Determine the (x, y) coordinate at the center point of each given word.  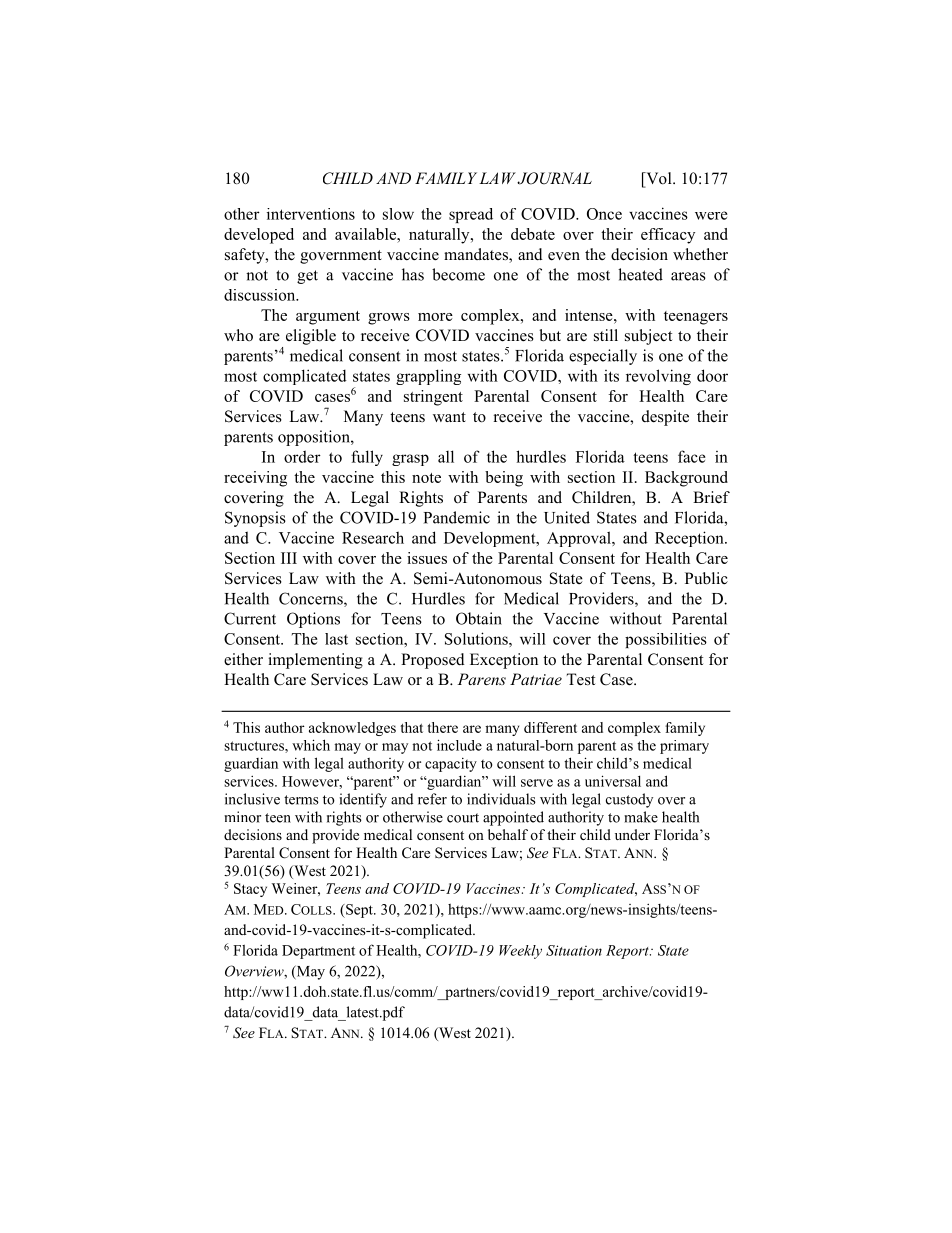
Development (491, 539)
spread (471, 215)
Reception (690, 539)
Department (318, 952)
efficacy (668, 236)
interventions (311, 214)
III (289, 558)
